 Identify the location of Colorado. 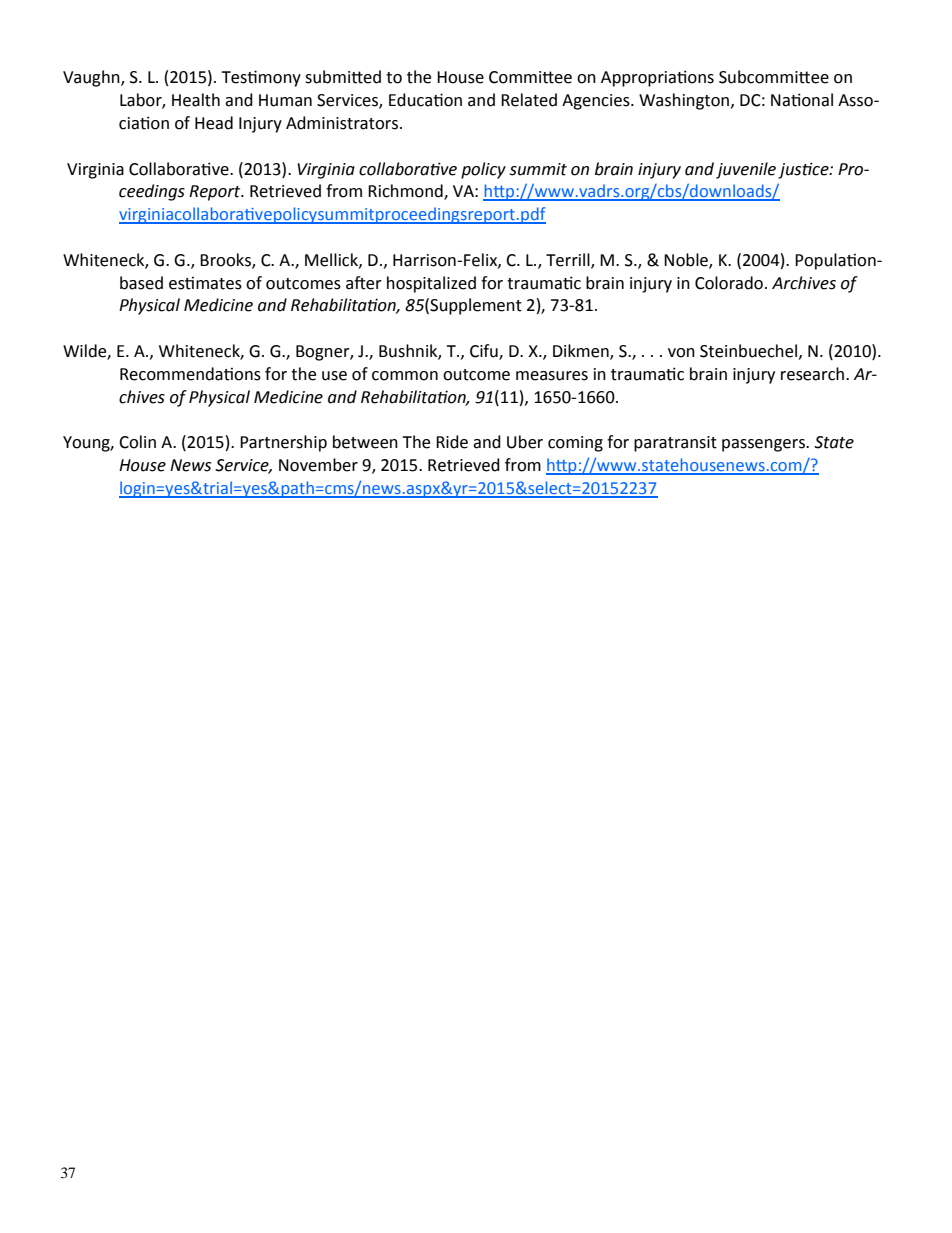
(729, 283).
